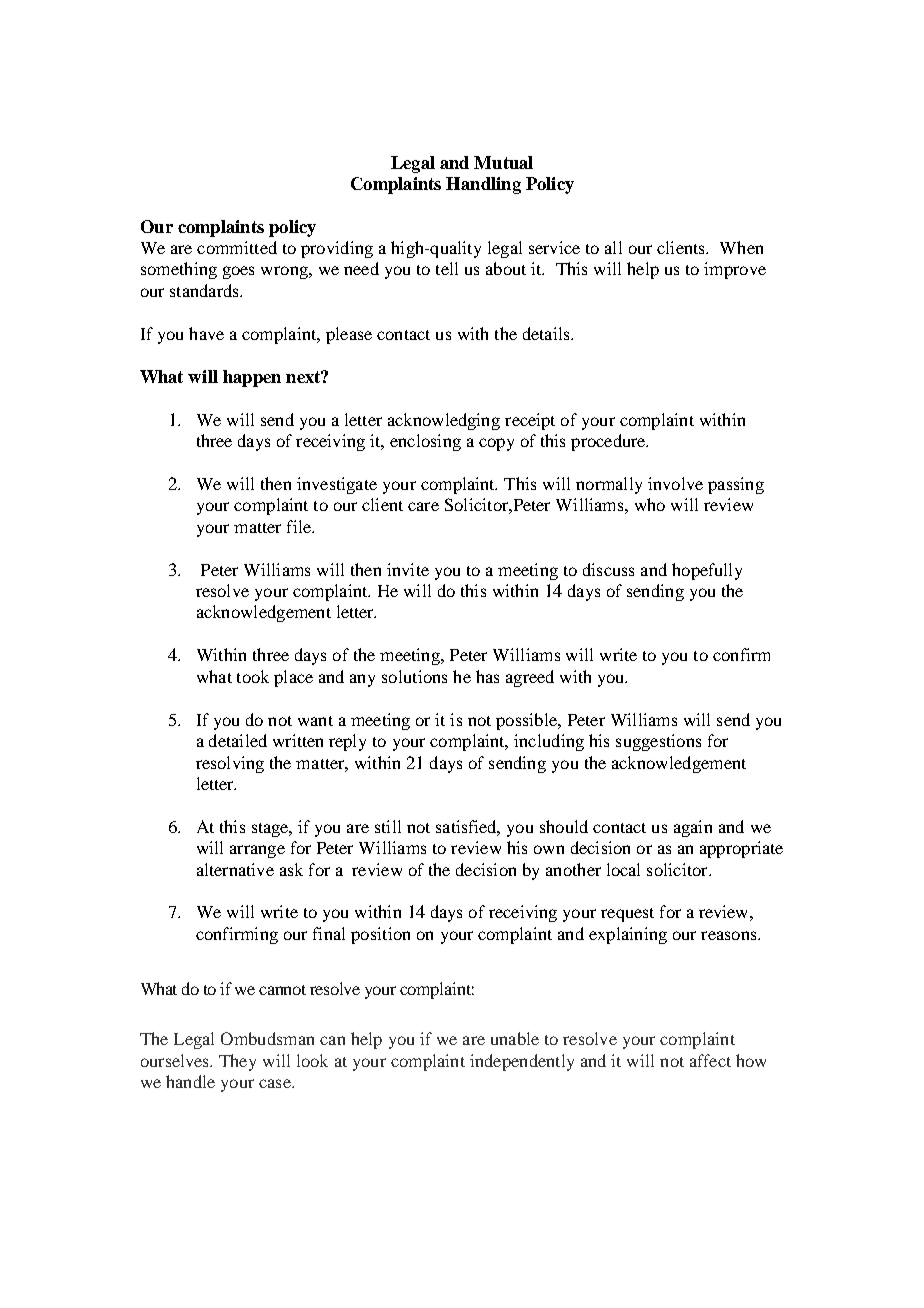 The width and height of the screenshot is (924, 1308). I want to click on affect, so click(710, 1060).
